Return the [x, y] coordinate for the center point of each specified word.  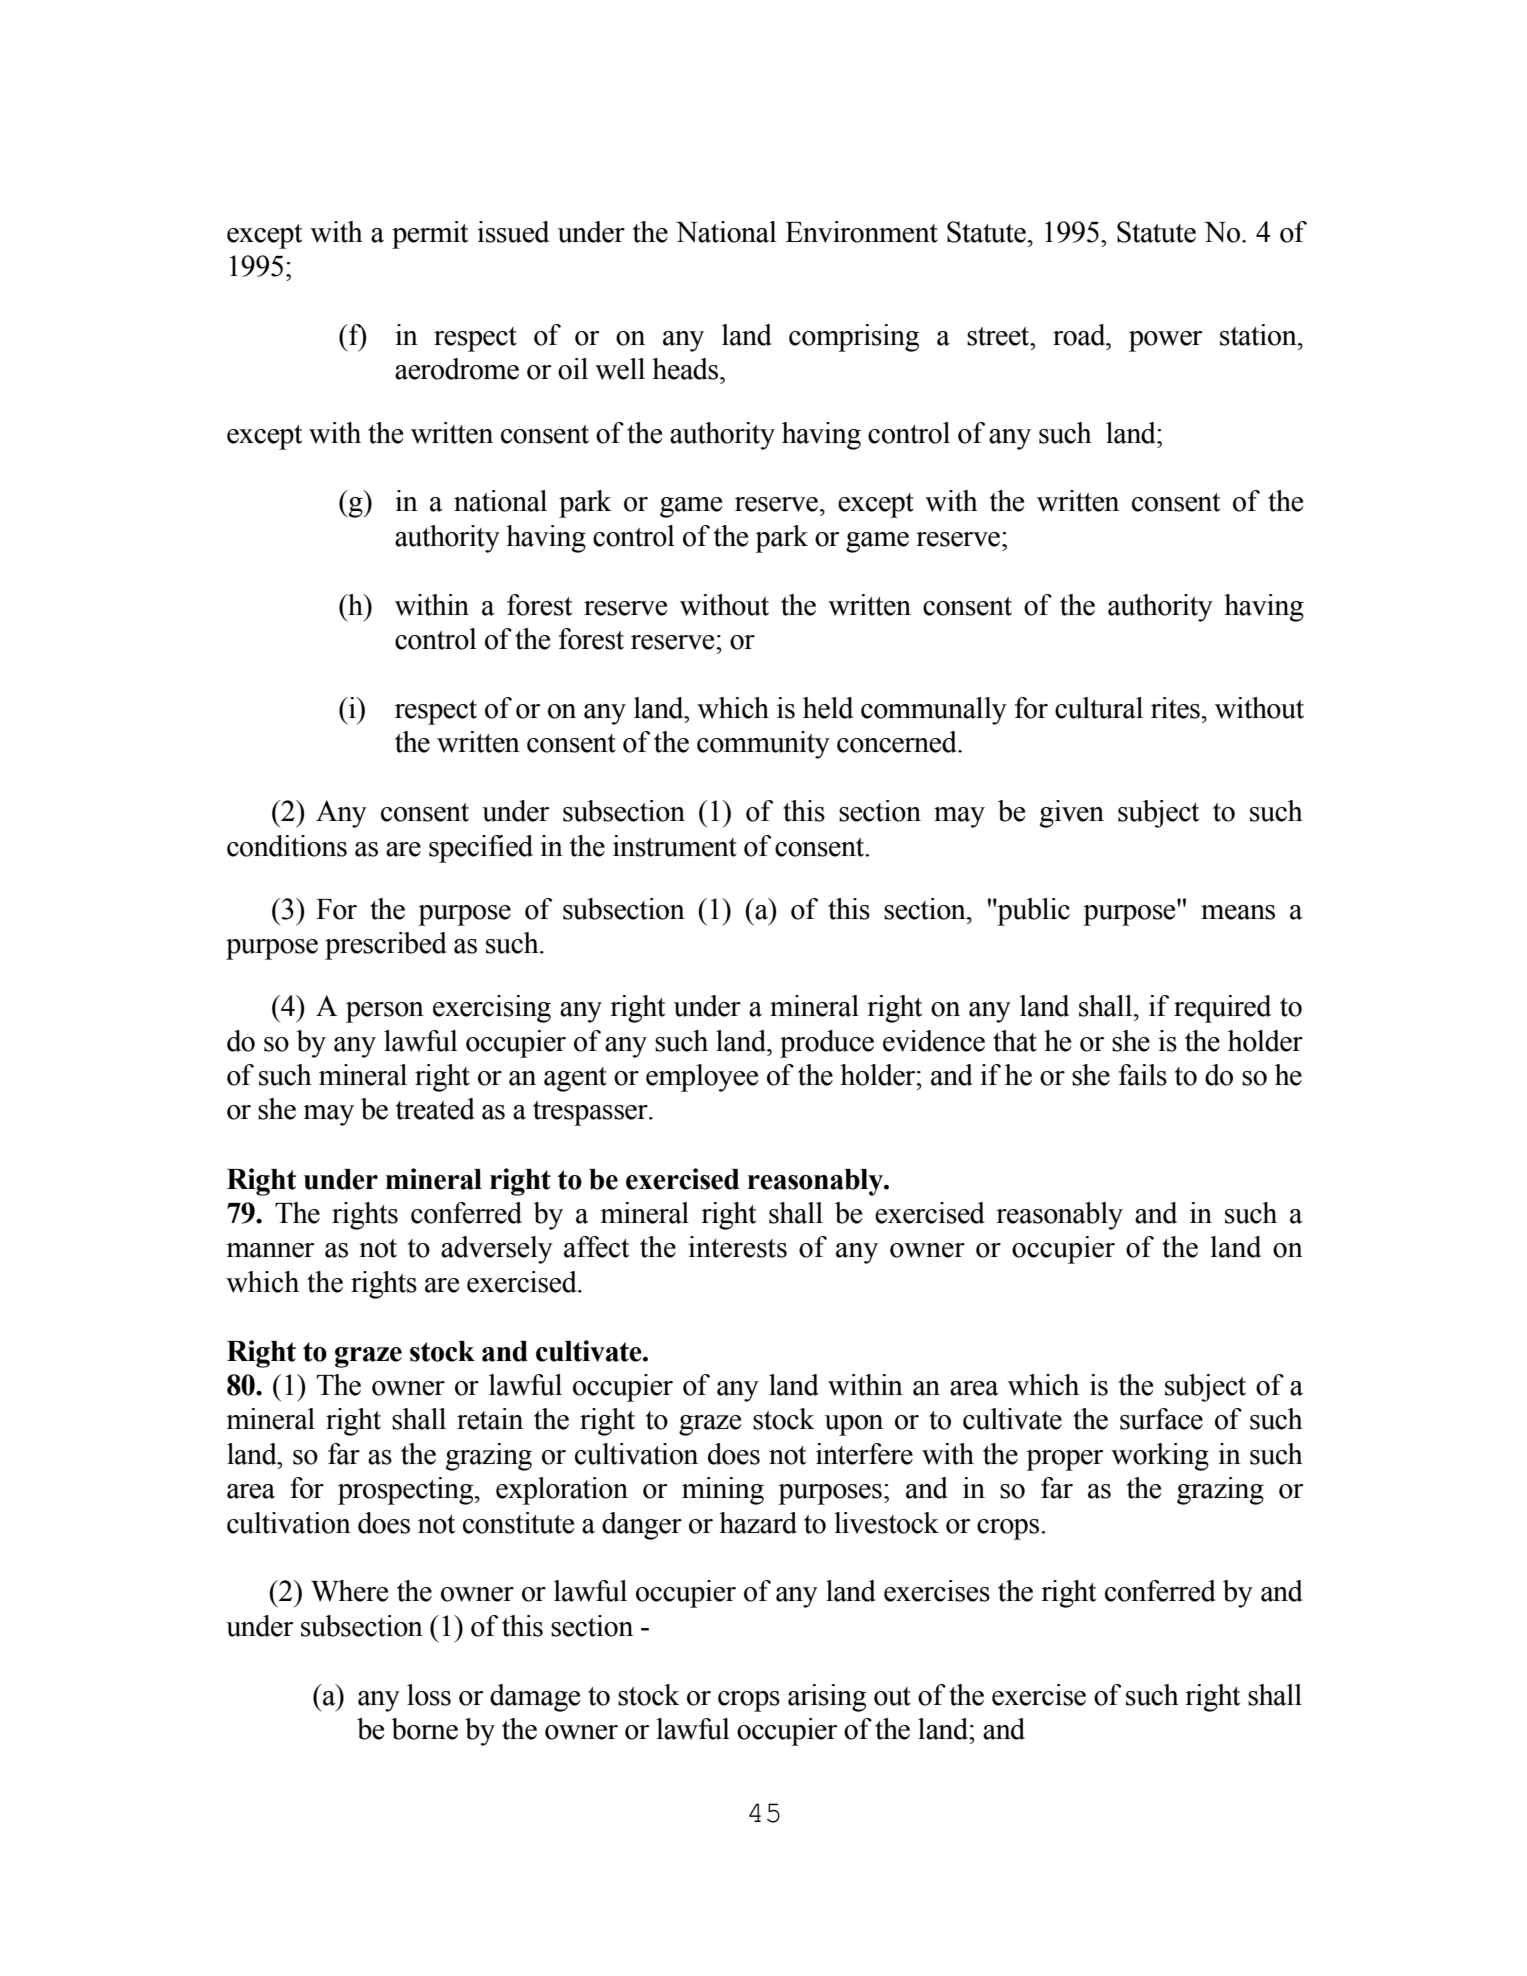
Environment [861, 232]
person [385, 1012]
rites [1175, 708]
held [828, 708]
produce [827, 1044]
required [1222, 1009]
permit [430, 235]
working [1160, 1457]
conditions [287, 846]
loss [429, 1695]
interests [737, 1247]
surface [1161, 1419]
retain [490, 1419]
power [1166, 341]
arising [827, 1698]
